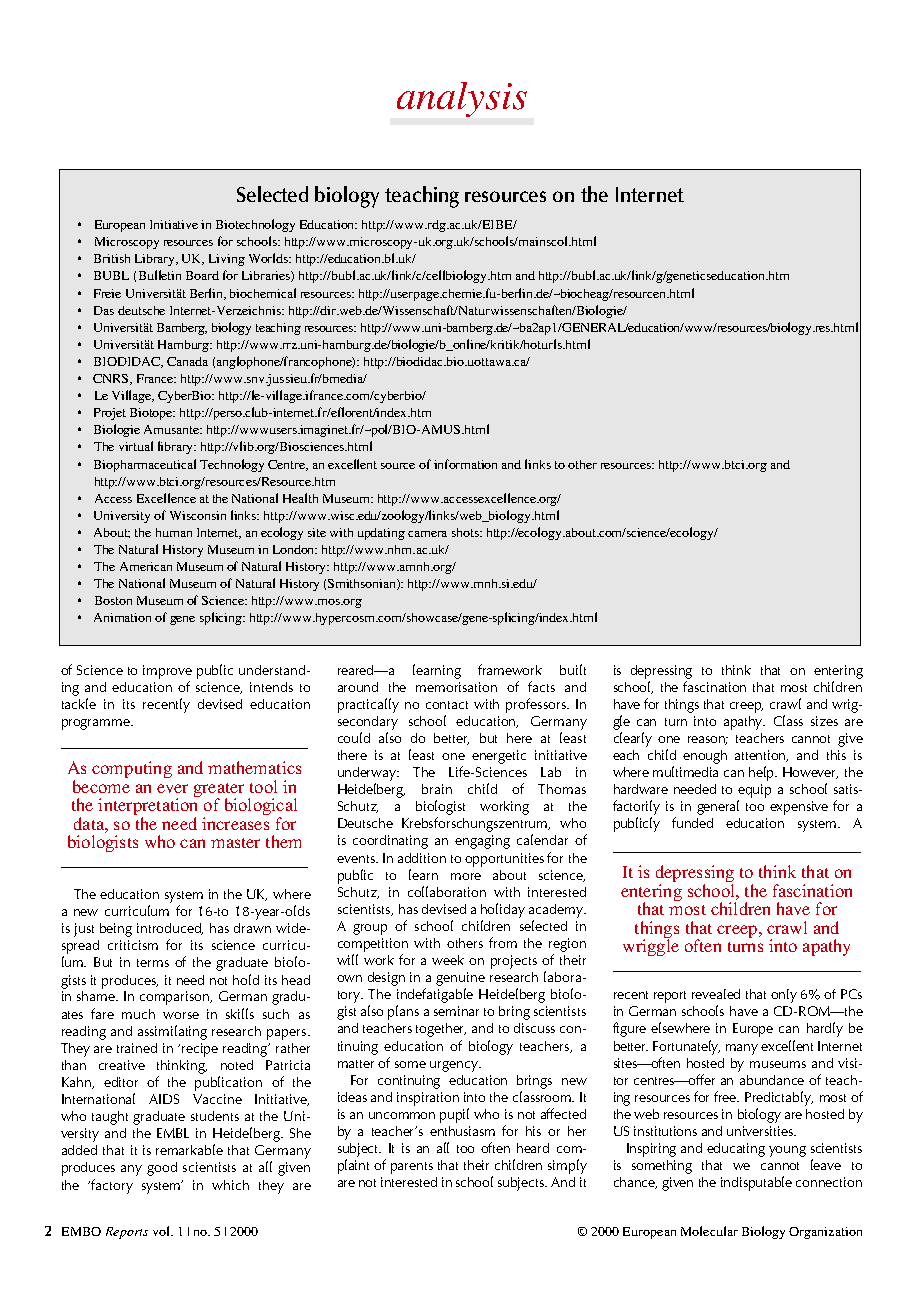 Image resolution: width=924 pixels, height=1308 pixels. What do you see at coordinates (412, 1168) in the screenshot?
I see `parents` at bounding box center [412, 1168].
